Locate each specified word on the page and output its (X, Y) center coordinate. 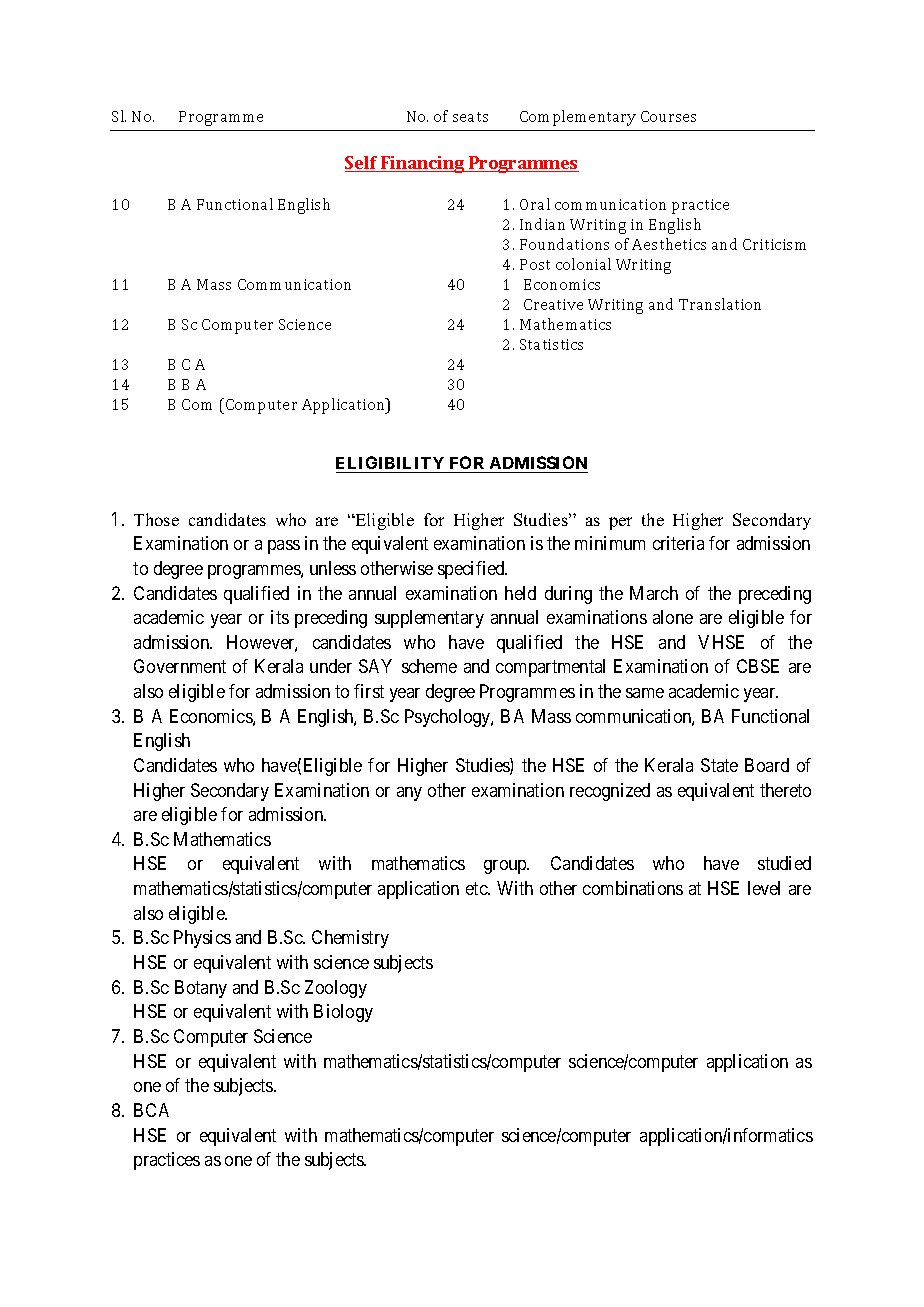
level (764, 888)
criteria (678, 543)
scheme (429, 666)
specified (472, 570)
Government (180, 666)
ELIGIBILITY (391, 464)
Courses (668, 116)
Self (362, 164)
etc (477, 888)
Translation (720, 304)
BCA (151, 1110)
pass (284, 547)
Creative (553, 304)
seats (470, 117)
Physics (202, 939)
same (645, 693)
